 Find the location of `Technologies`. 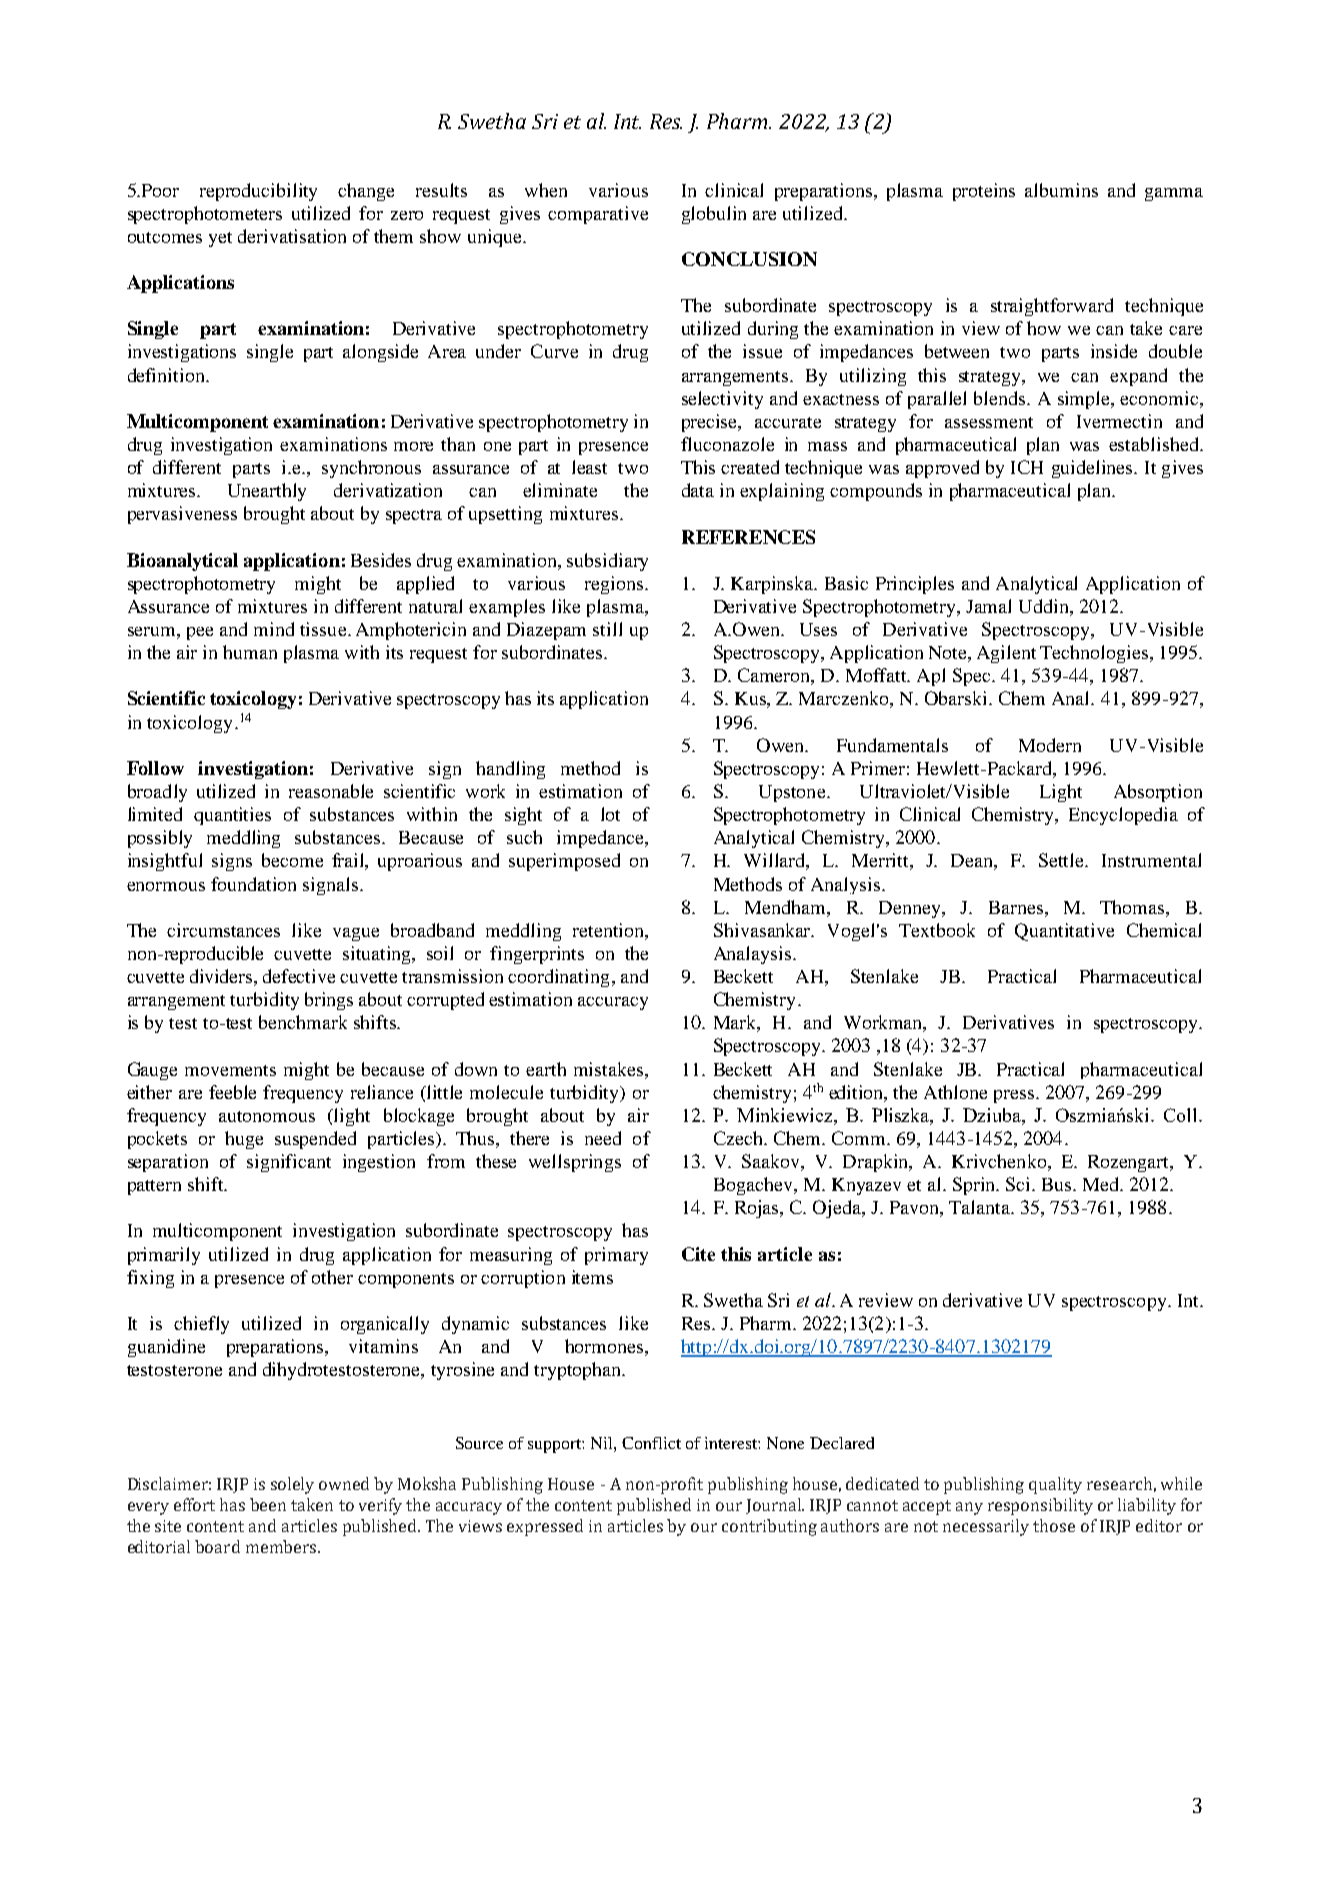

Technologies is located at coordinates (1095, 654).
